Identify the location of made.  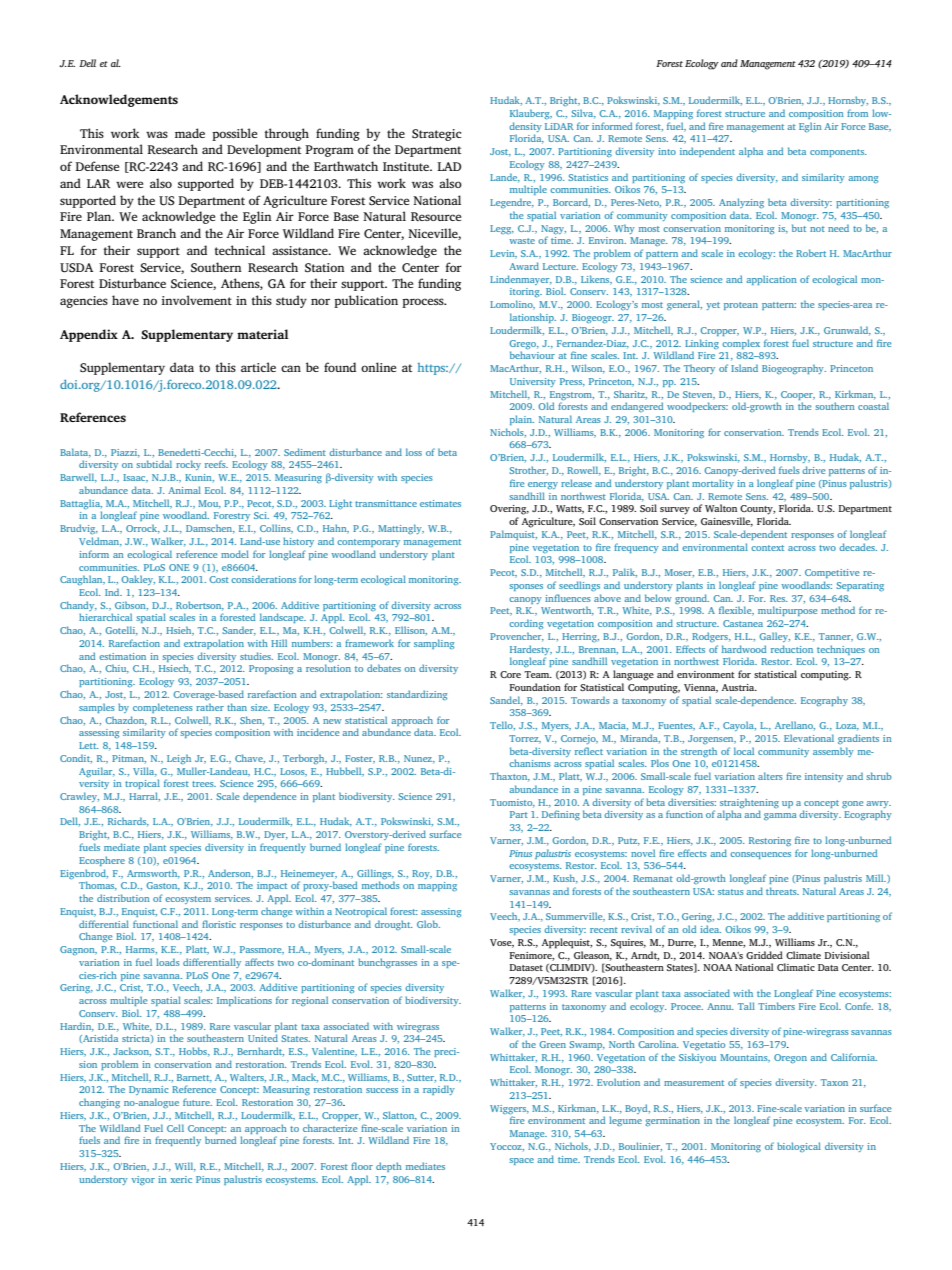
(190, 133).
